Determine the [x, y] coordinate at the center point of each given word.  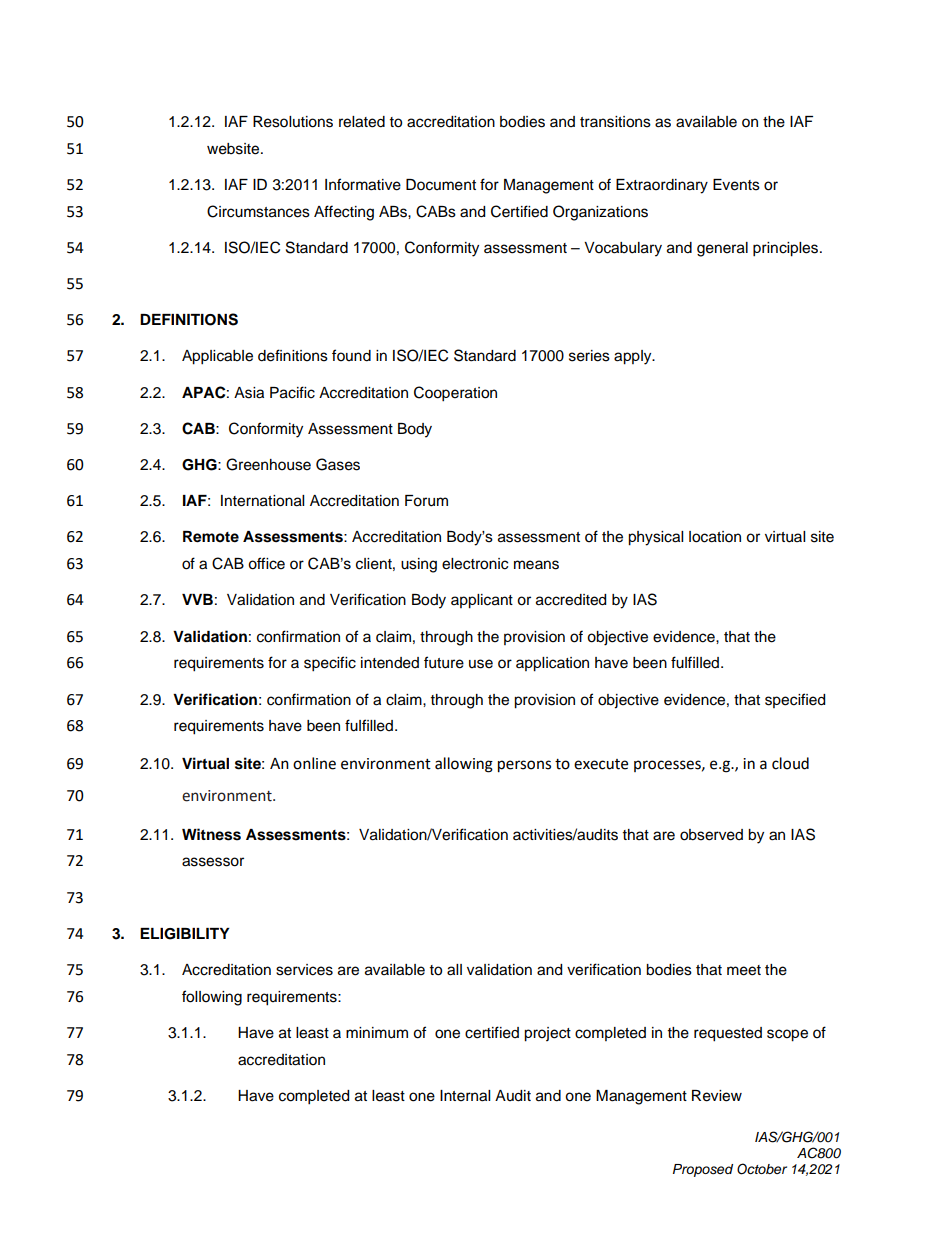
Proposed [703, 1170]
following [212, 998]
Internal [465, 1096]
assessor [213, 862]
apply [634, 357]
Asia [249, 393]
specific [330, 664]
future [444, 662]
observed [711, 835]
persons [524, 766]
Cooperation [455, 394]
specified [795, 700]
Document [441, 185]
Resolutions [293, 122]
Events [736, 185]
